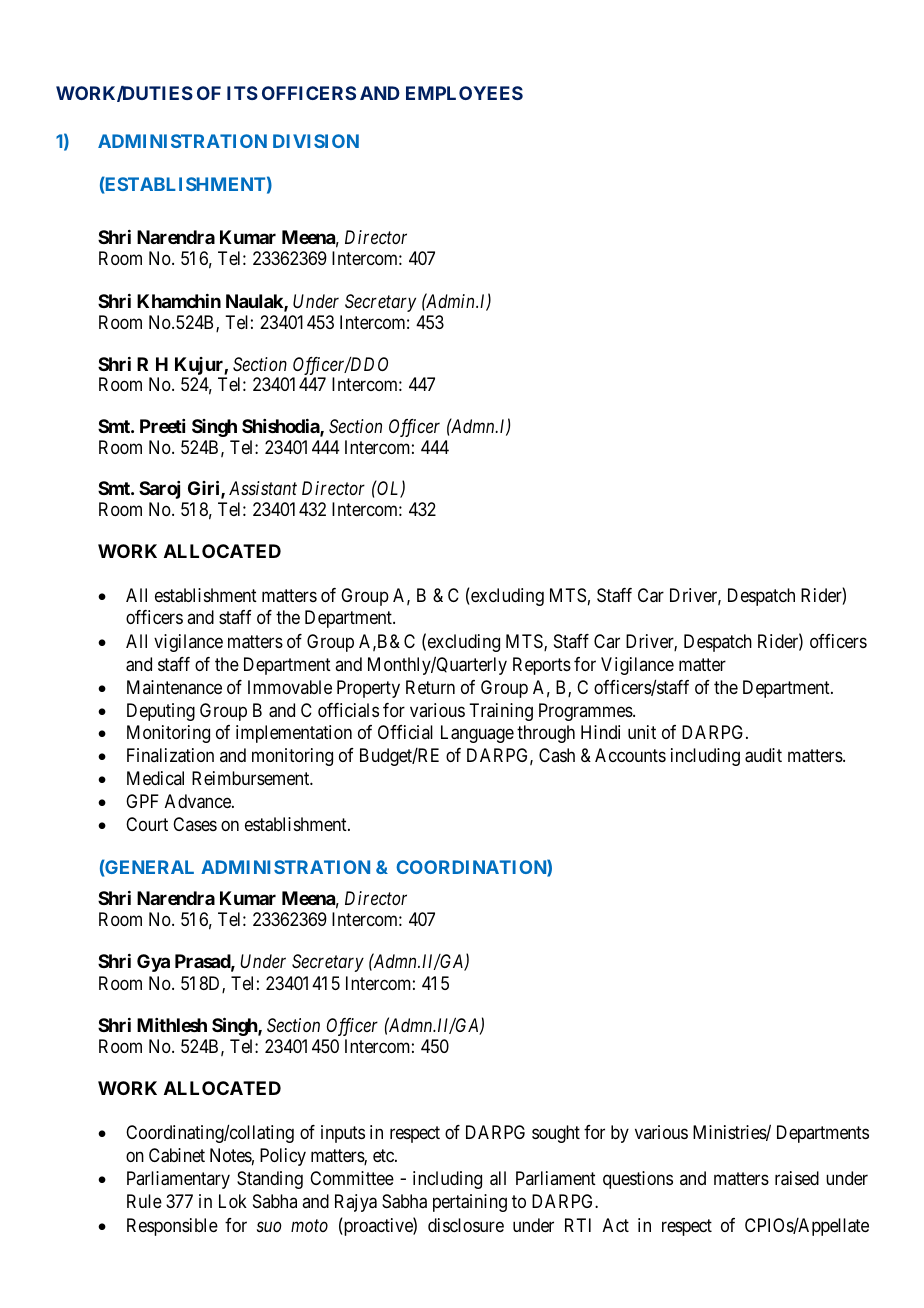 The height and width of the page is (1308, 924). What do you see at coordinates (233, 1201) in the page?
I see `Lok` at bounding box center [233, 1201].
